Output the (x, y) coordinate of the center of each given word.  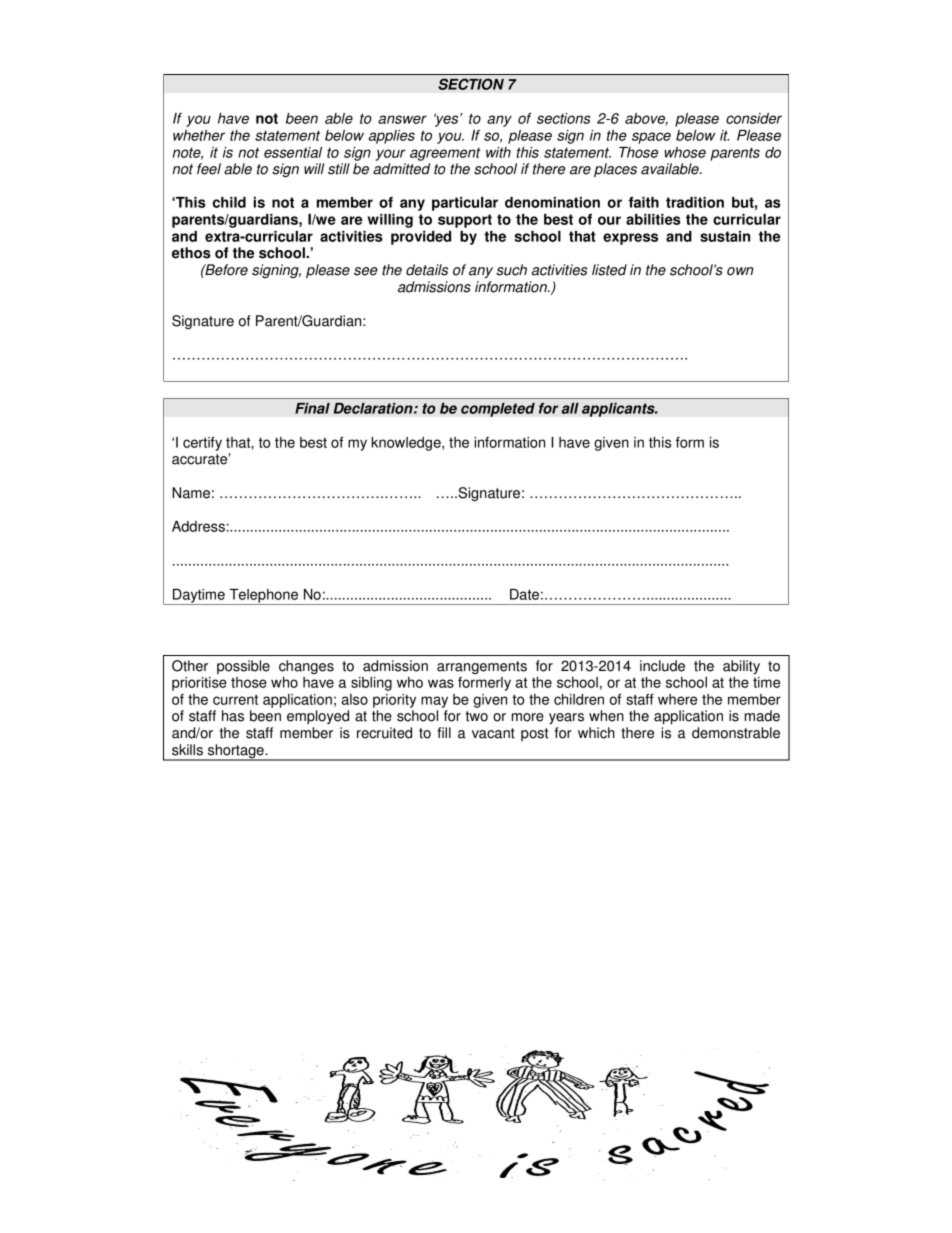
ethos (191, 253)
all (570, 408)
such (511, 270)
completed (498, 409)
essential (293, 152)
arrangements (482, 667)
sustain (725, 236)
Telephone (264, 597)
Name (191, 493)
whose (685, 152)
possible (243, 667)
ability (741, 667)
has (233, 716)
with (498, 152)
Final (312, 408)
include (662, 666)
